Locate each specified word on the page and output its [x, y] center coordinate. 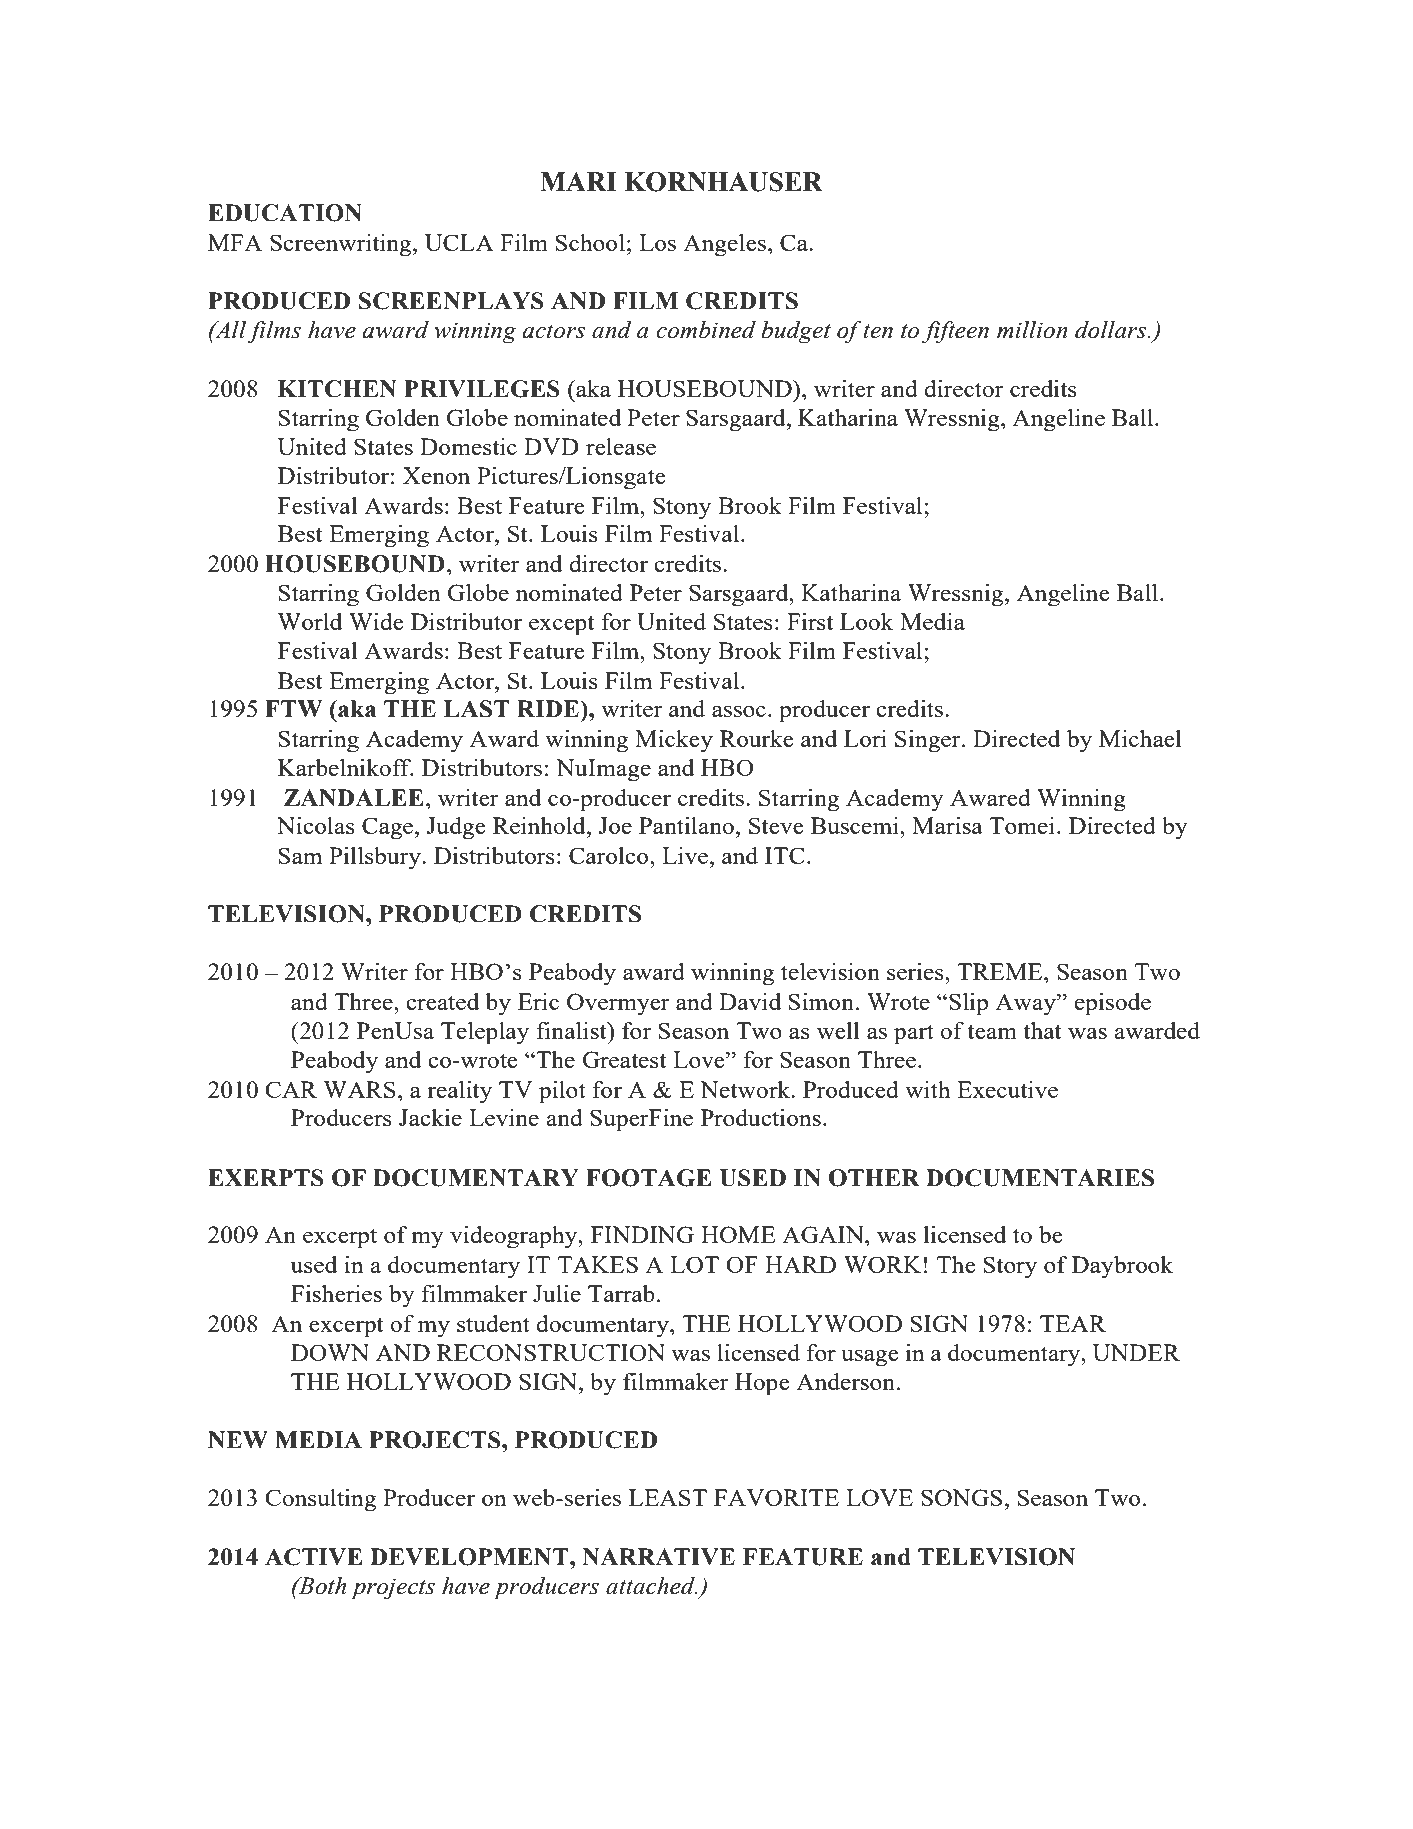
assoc [739, 711]
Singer [929, 741]
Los [657, 242]
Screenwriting [342, 245]
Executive [1007, 1089]
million [1032, 330]
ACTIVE [314, 1557]
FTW [293, 709]
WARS [360, 1089]
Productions [761, 1117]
